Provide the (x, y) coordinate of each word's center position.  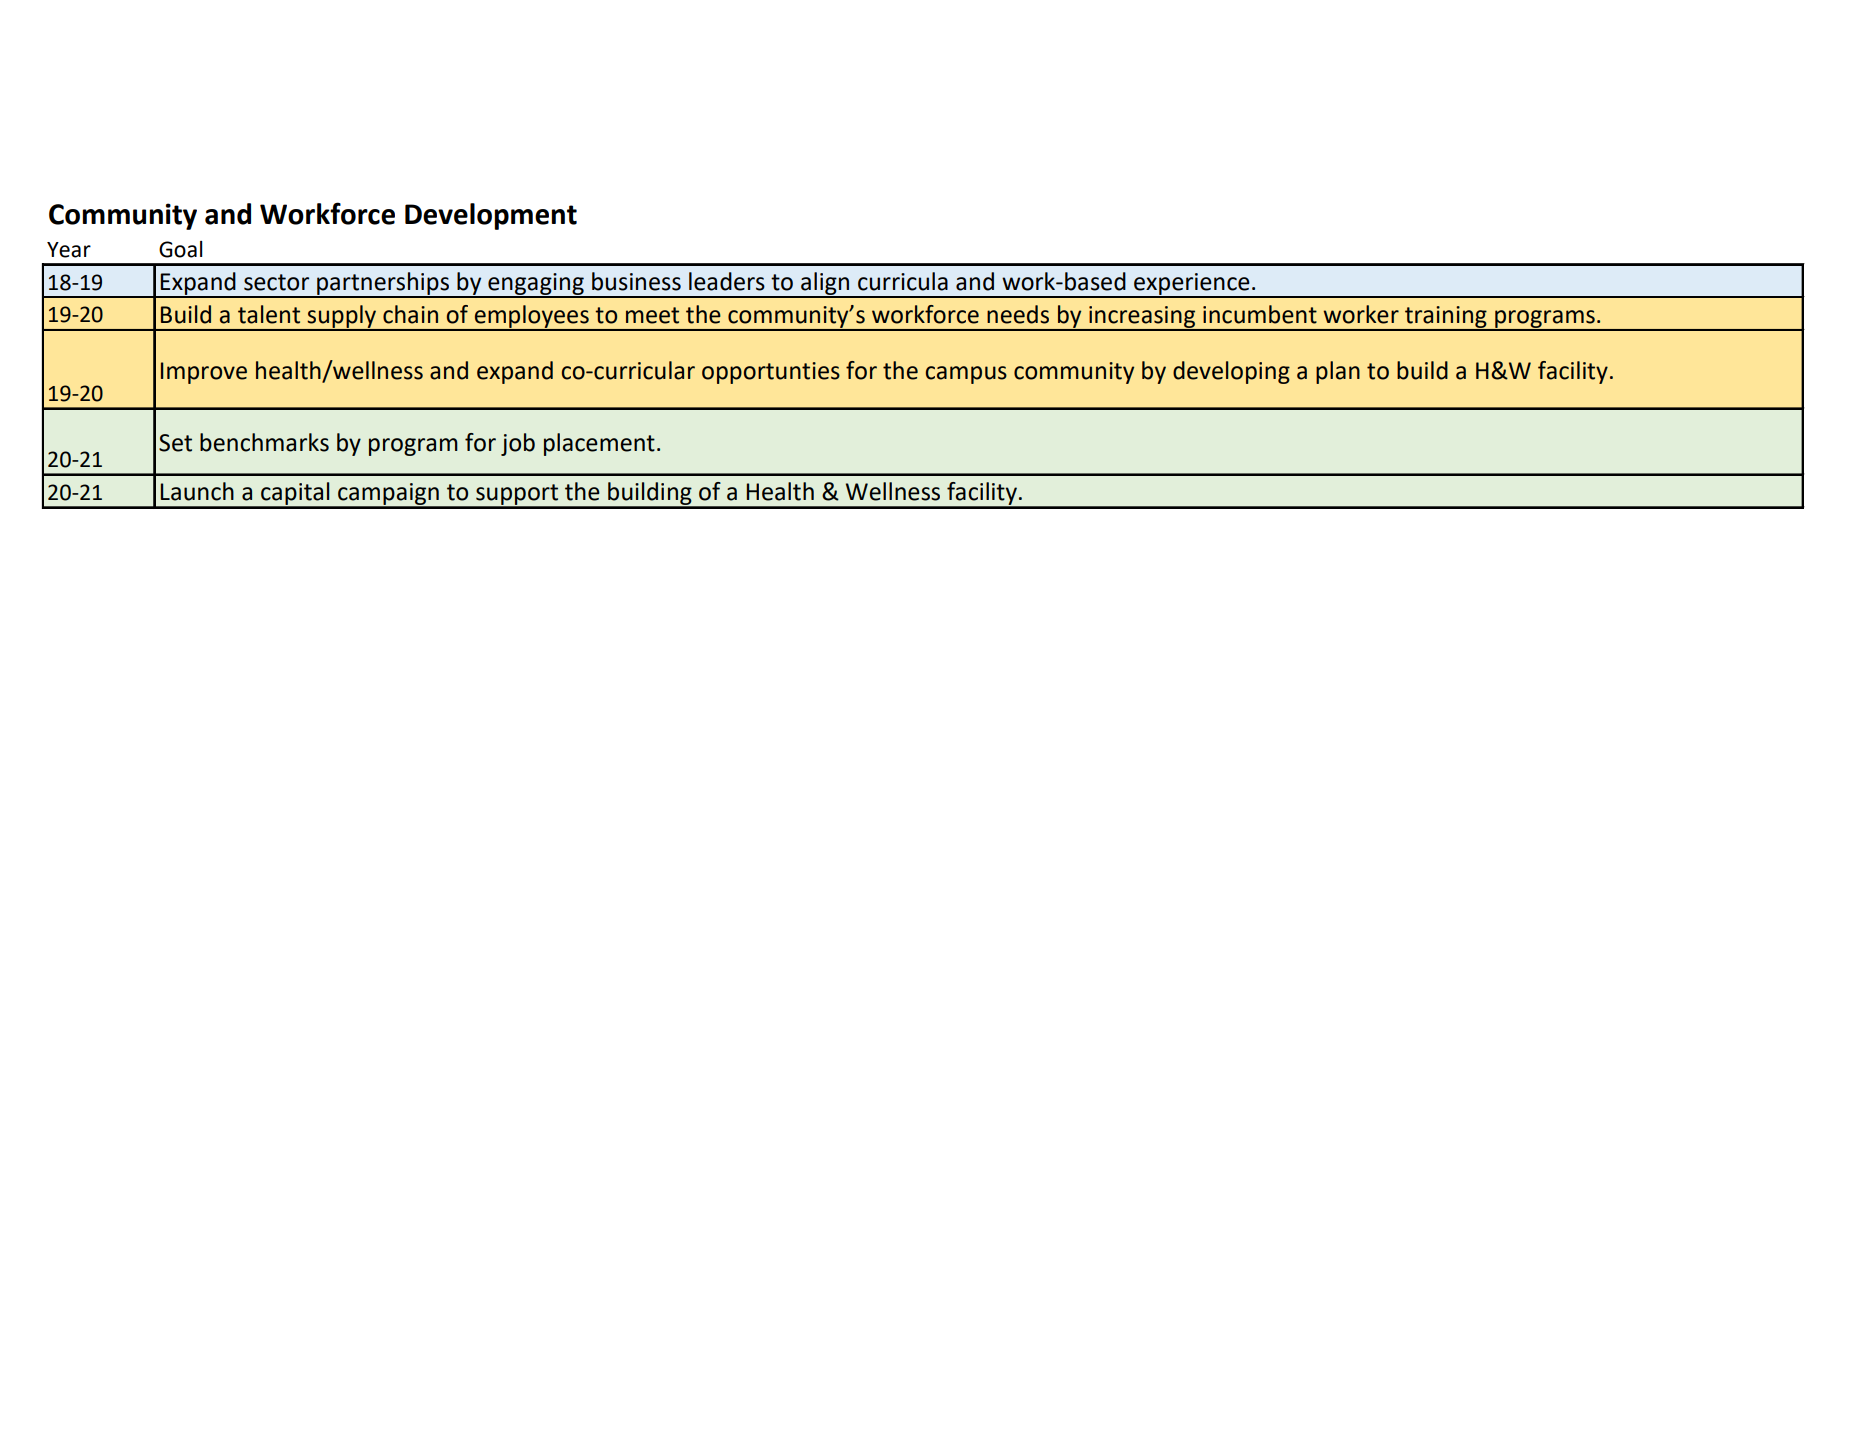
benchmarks (264, 442)
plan (1338, 372)
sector (276, 282)
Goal (180, 249)
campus (966, 375)
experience (1192, 285)
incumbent (1260, 314)
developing (1231, 372)
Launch (197, 491)
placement (599, 444)
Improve (204, 373)
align (825, 284)
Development (491, 216)
